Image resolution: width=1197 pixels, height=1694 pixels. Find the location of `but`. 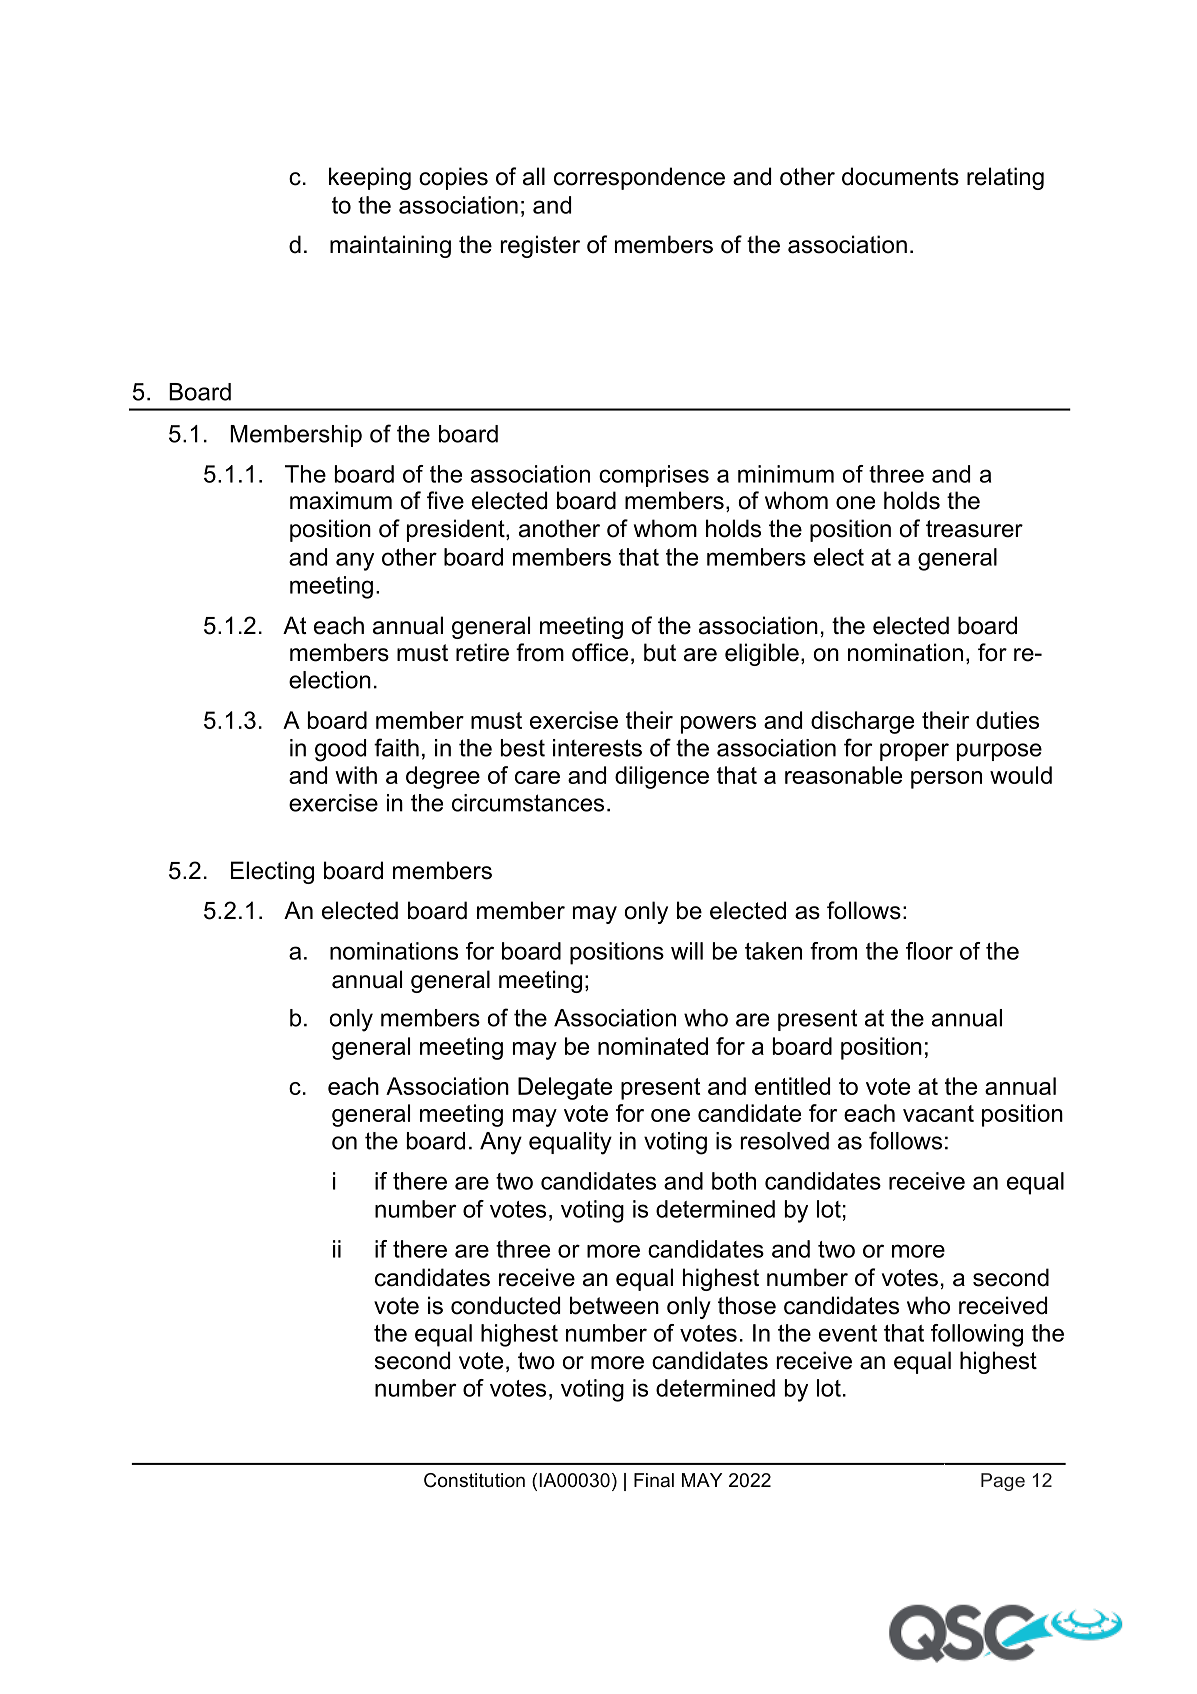

but is located at coordinates (660, 652).
